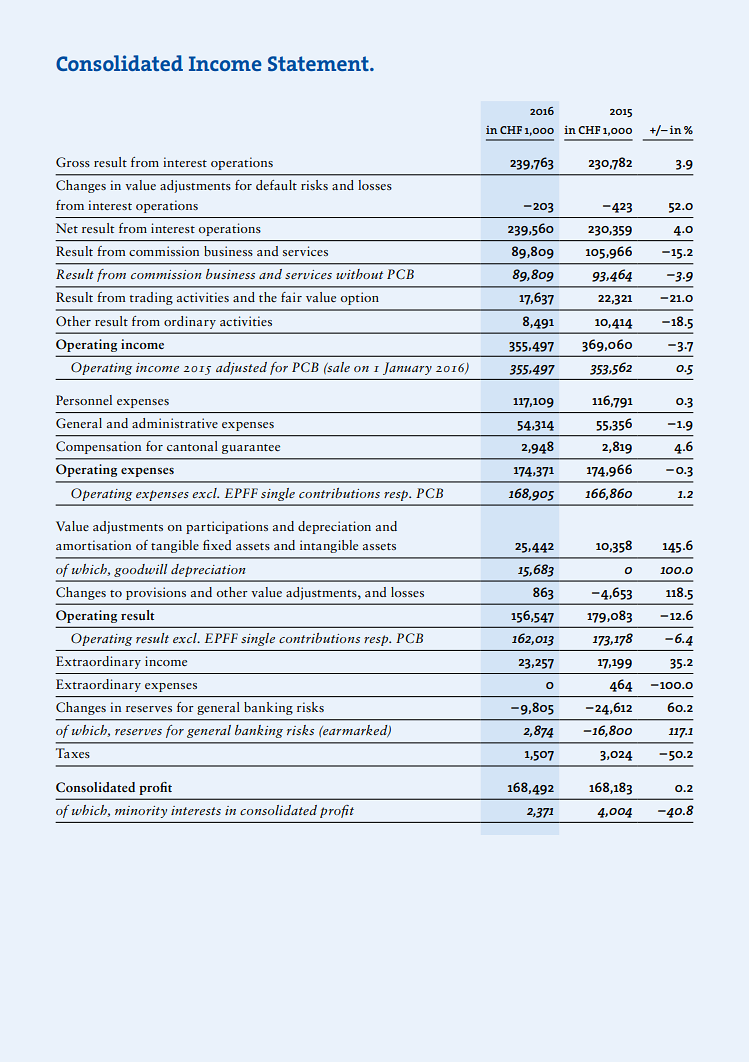 Image resolution: width=749 pixels, height=1062 pixels. What do you see at coordinates (227, 527) in the screenshot?
I see `participations` at bounding box center [227, 527].
